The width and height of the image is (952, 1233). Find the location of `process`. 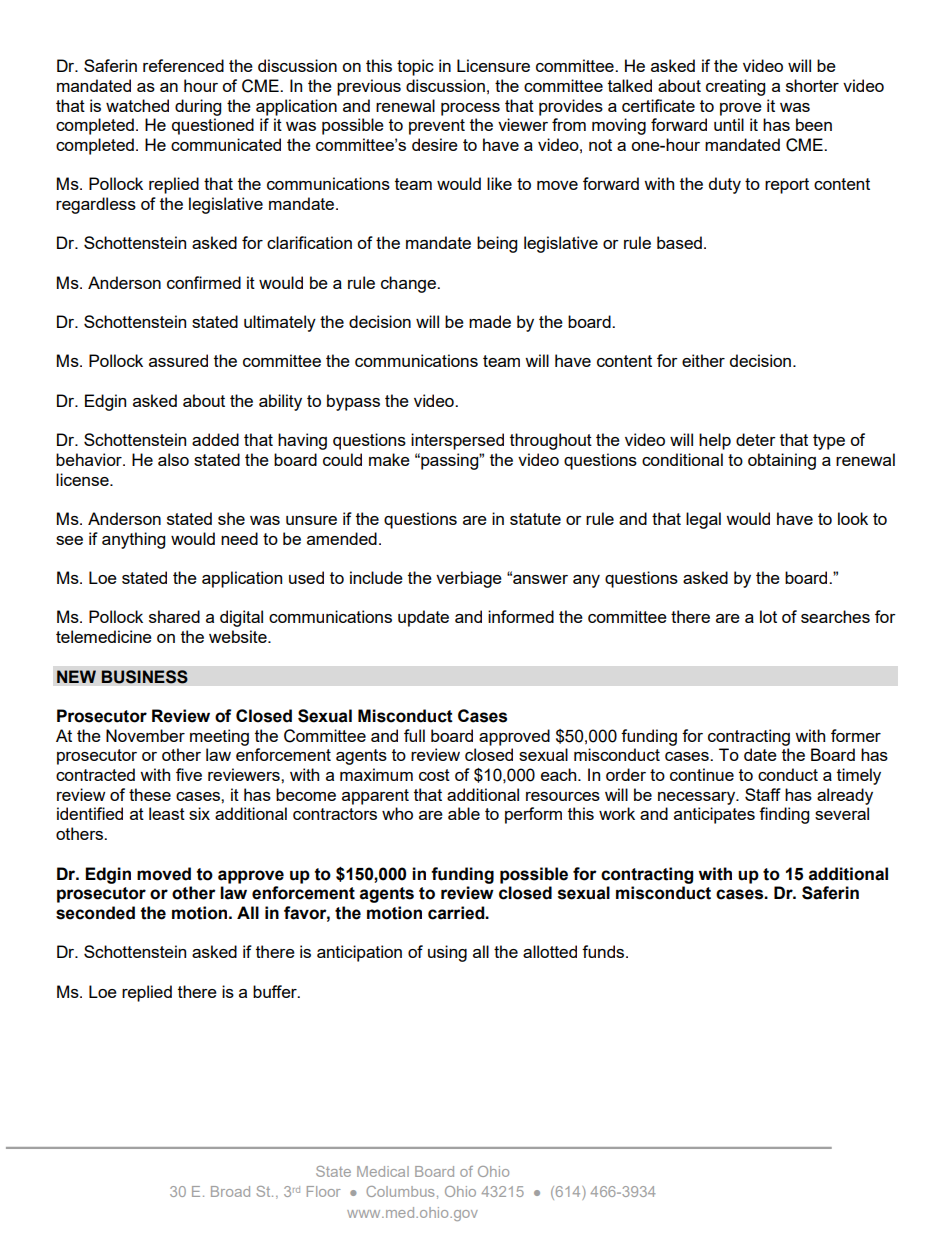

process is located at coordinates (470, 109).
